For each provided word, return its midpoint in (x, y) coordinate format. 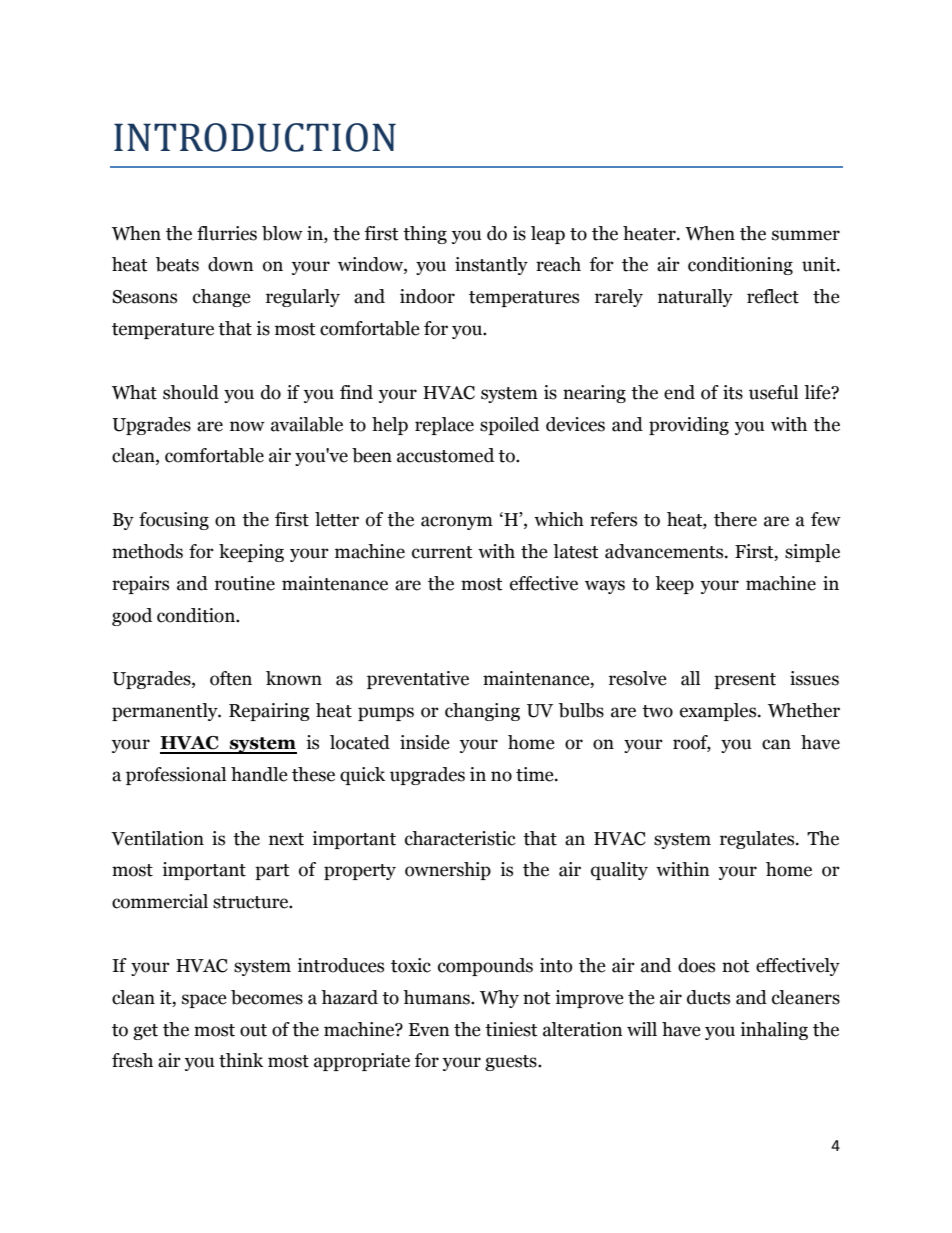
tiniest (511, 1029)
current (442, 552)
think (241, 1060)
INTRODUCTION (255, 137)
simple (812, 553)
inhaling (774, 1031)
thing (425, 235)
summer (806, 235)
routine (245, 583)
